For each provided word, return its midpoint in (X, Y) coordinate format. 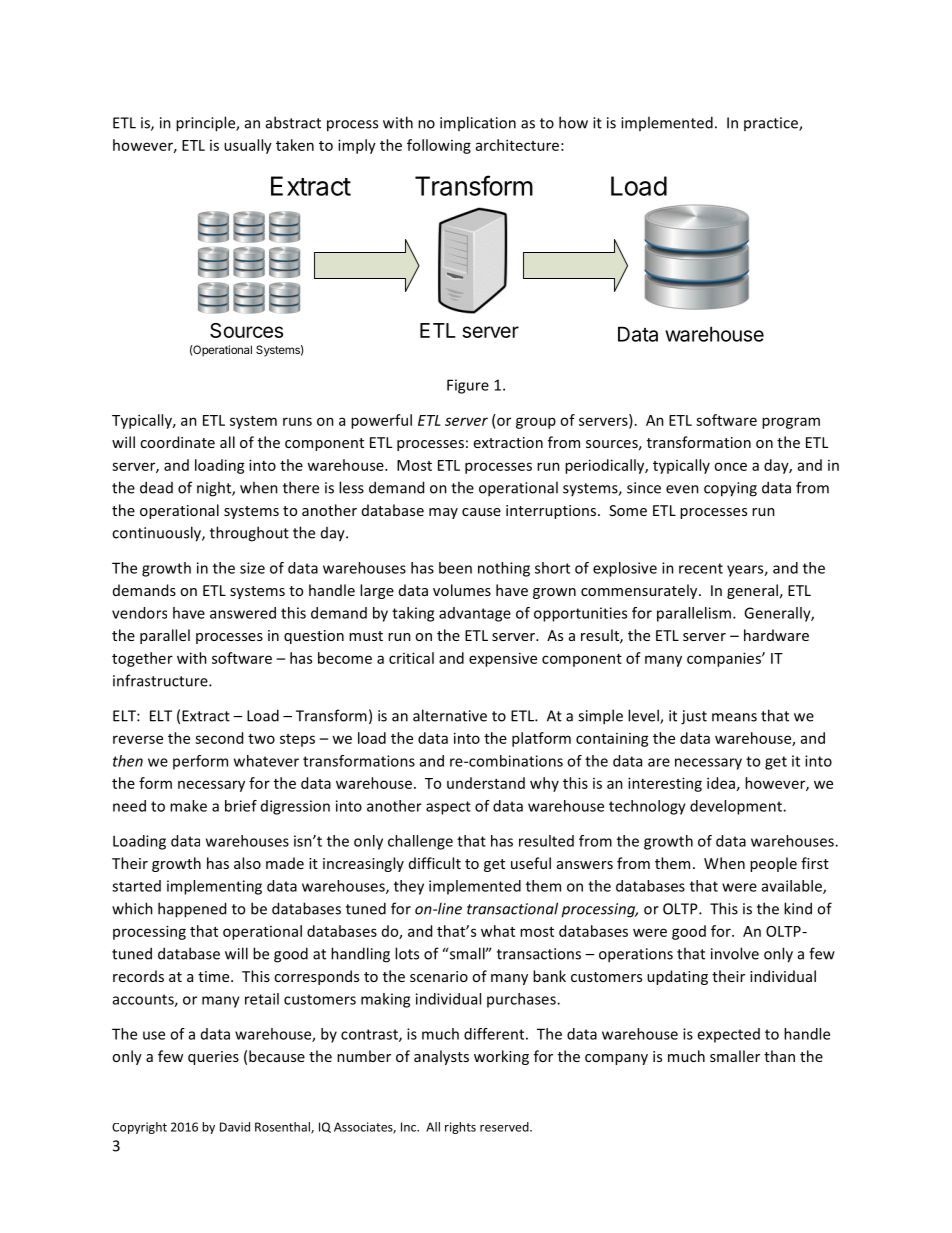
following (439, 146)
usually (248, 146)
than (779, 1056)
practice (772, 124)
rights (460, 1128)
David (235, 1127)
